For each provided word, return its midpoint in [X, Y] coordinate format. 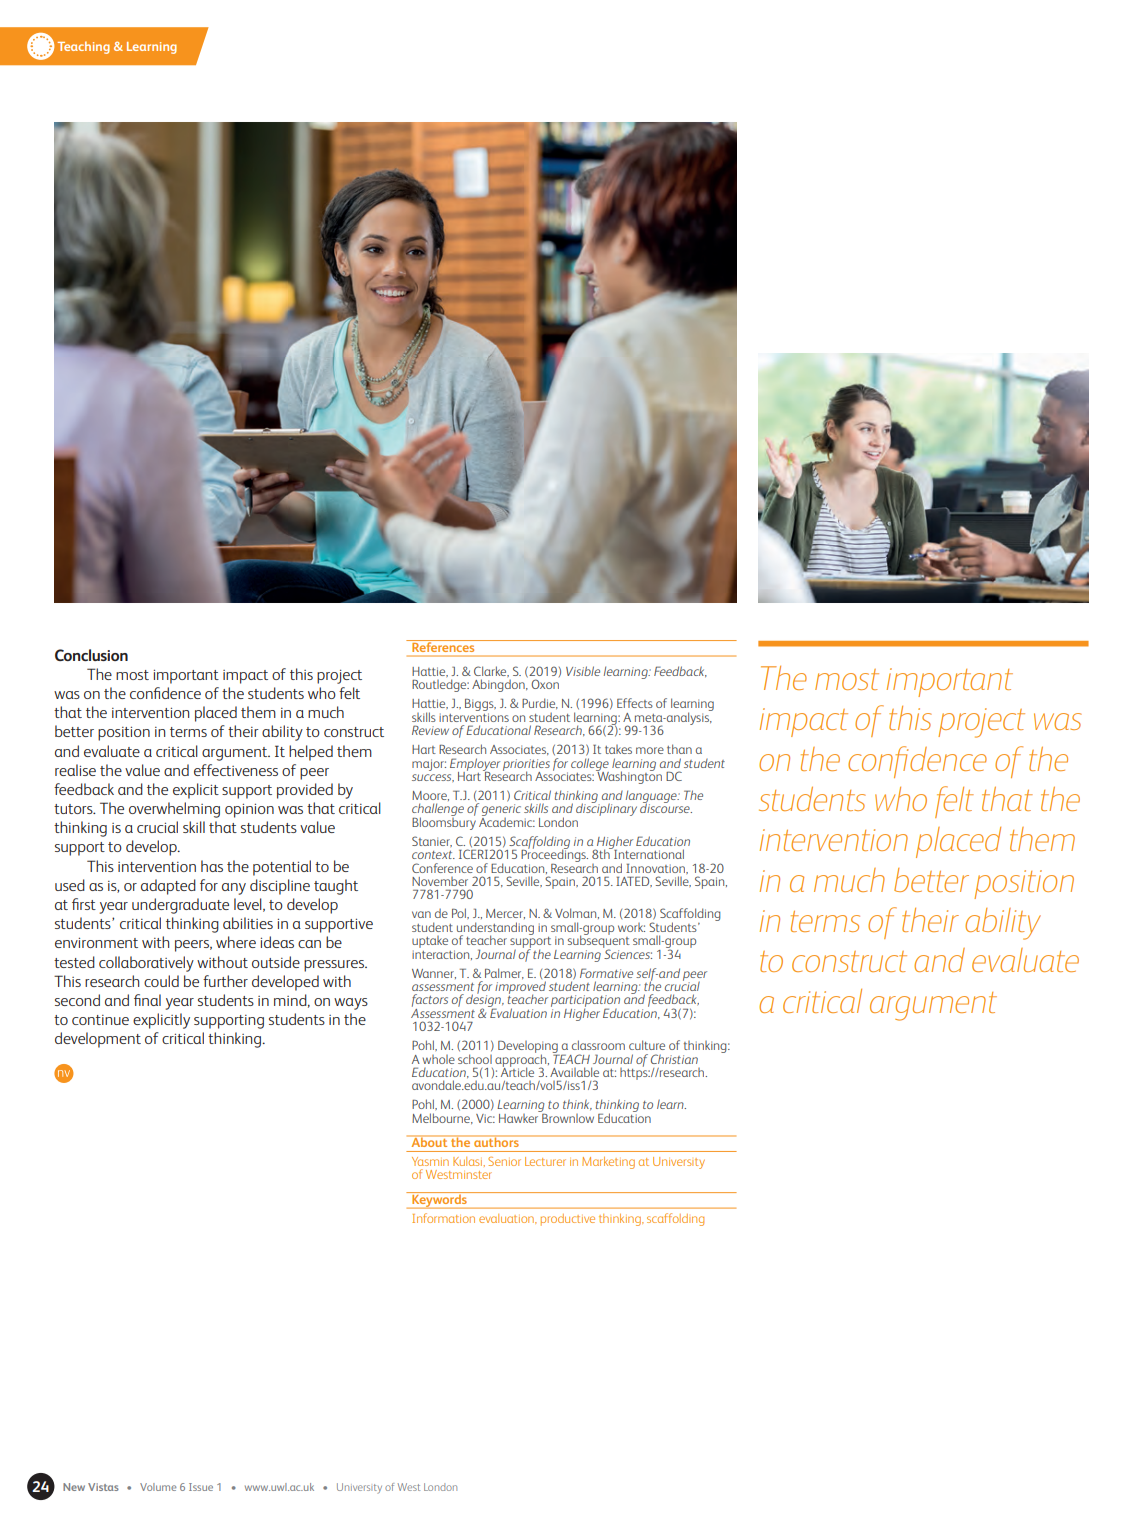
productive [568, 1220]
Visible [583, 671]
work [631, 927]
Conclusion [91, 655]
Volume [158, 1487]
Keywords [439, 1200]
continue [100, 1020]
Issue [201, 1487]
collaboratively [146, 964]
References [443, 646]
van [421, 914]
